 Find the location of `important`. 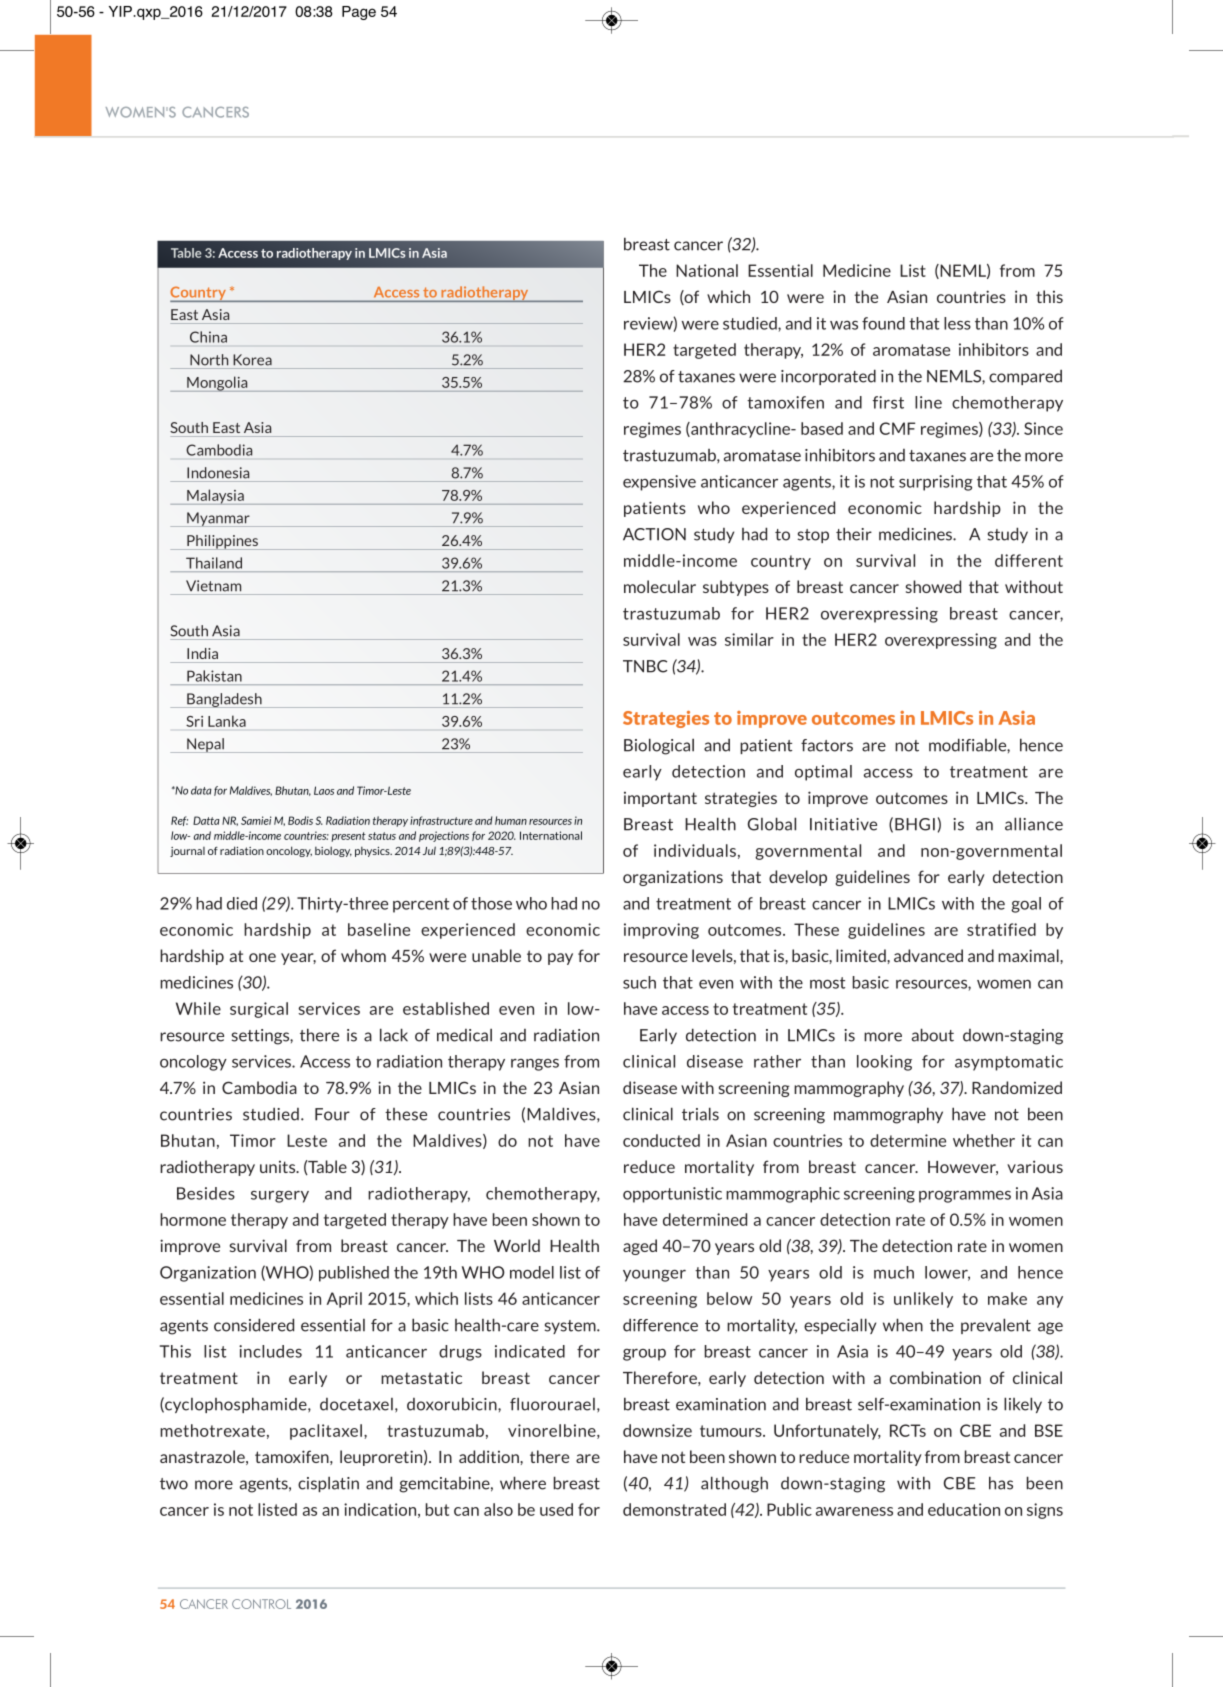

important is located at coordinates (660, 799).
